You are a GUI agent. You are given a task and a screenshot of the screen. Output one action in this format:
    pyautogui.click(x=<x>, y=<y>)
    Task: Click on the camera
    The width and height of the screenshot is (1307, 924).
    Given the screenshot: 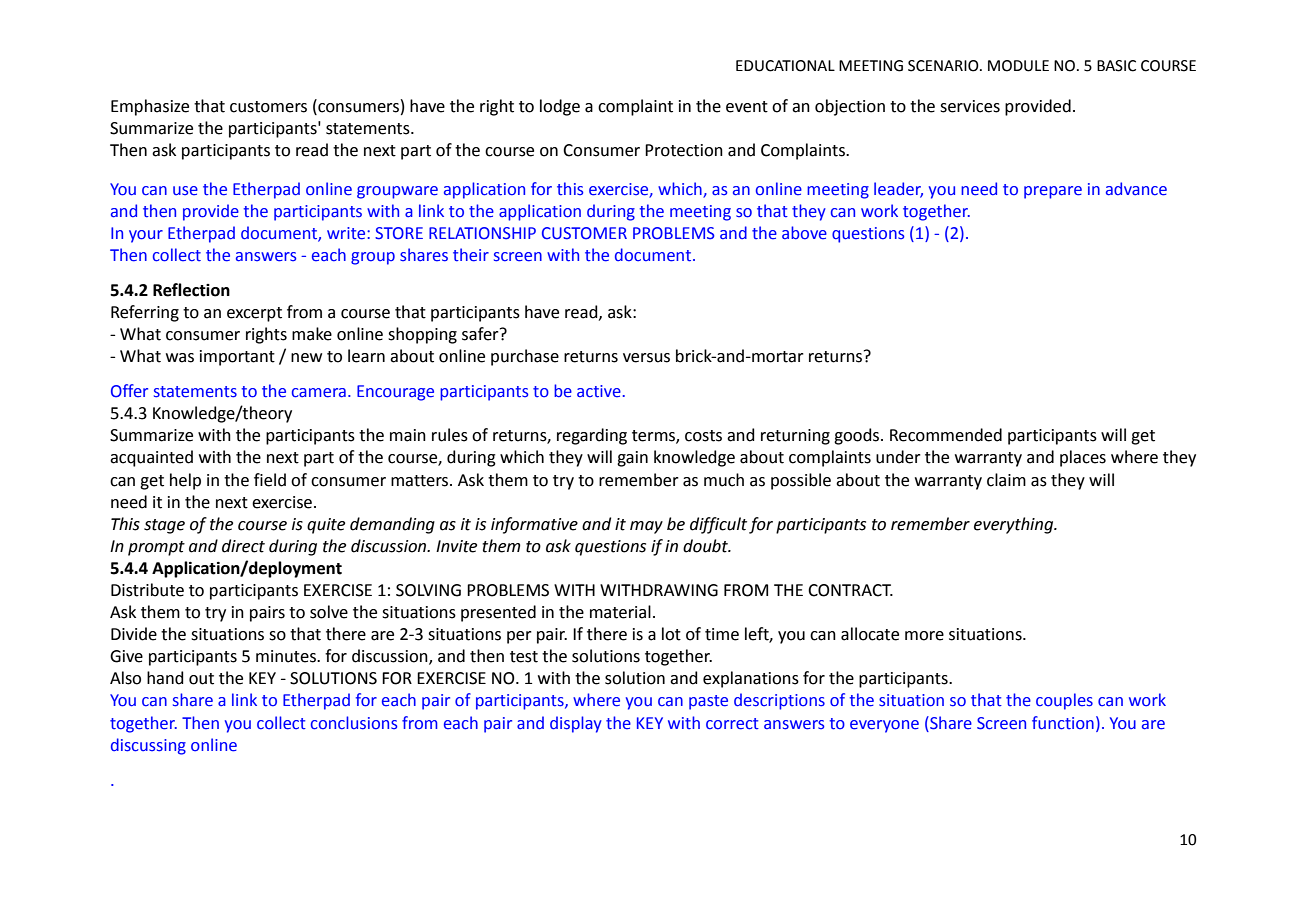 What is the action you would take?
    pyautogui.click(x=319, y=393)
